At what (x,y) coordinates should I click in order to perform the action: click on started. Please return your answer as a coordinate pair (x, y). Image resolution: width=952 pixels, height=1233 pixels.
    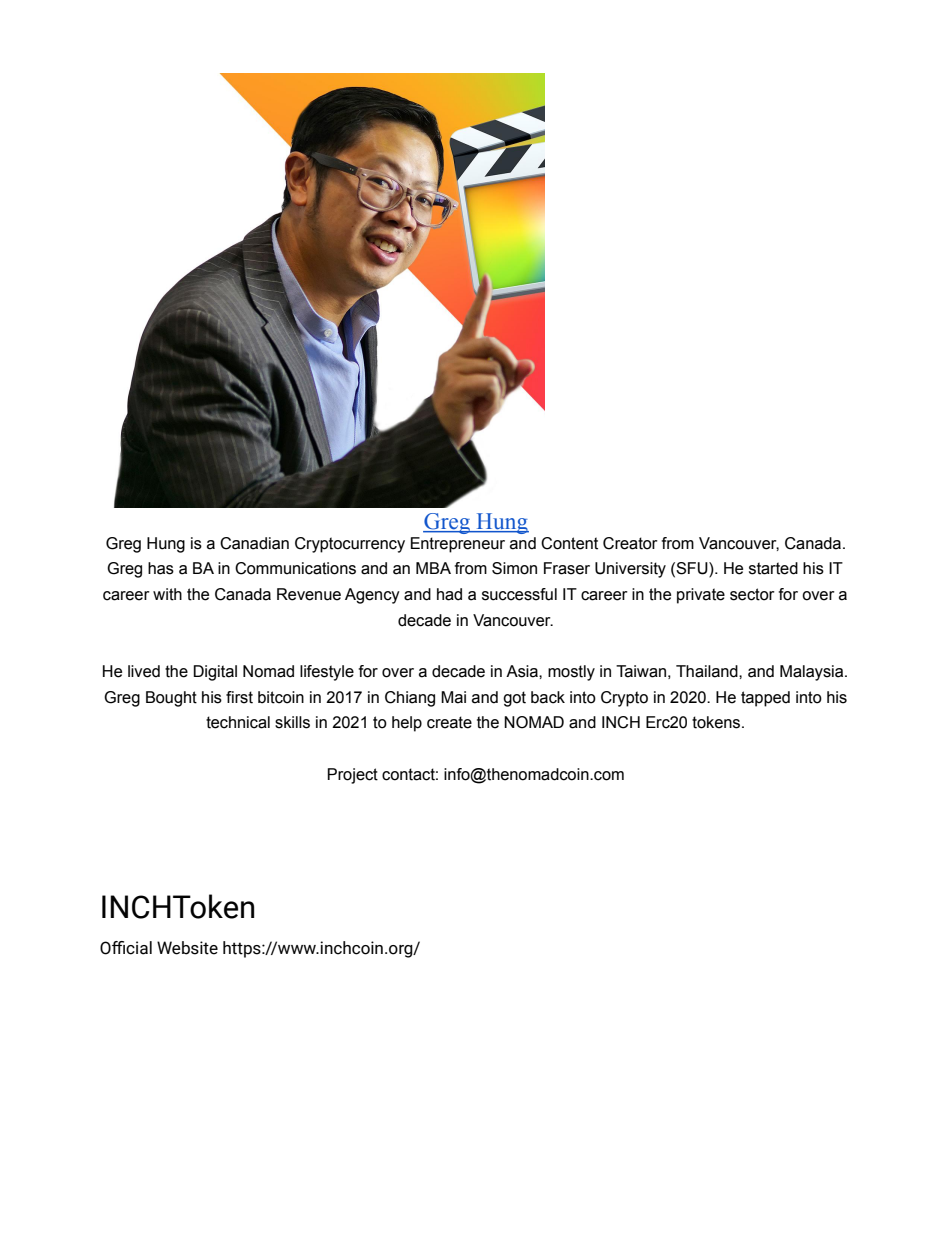
    Looking at the image, I should click on (773, 568).
